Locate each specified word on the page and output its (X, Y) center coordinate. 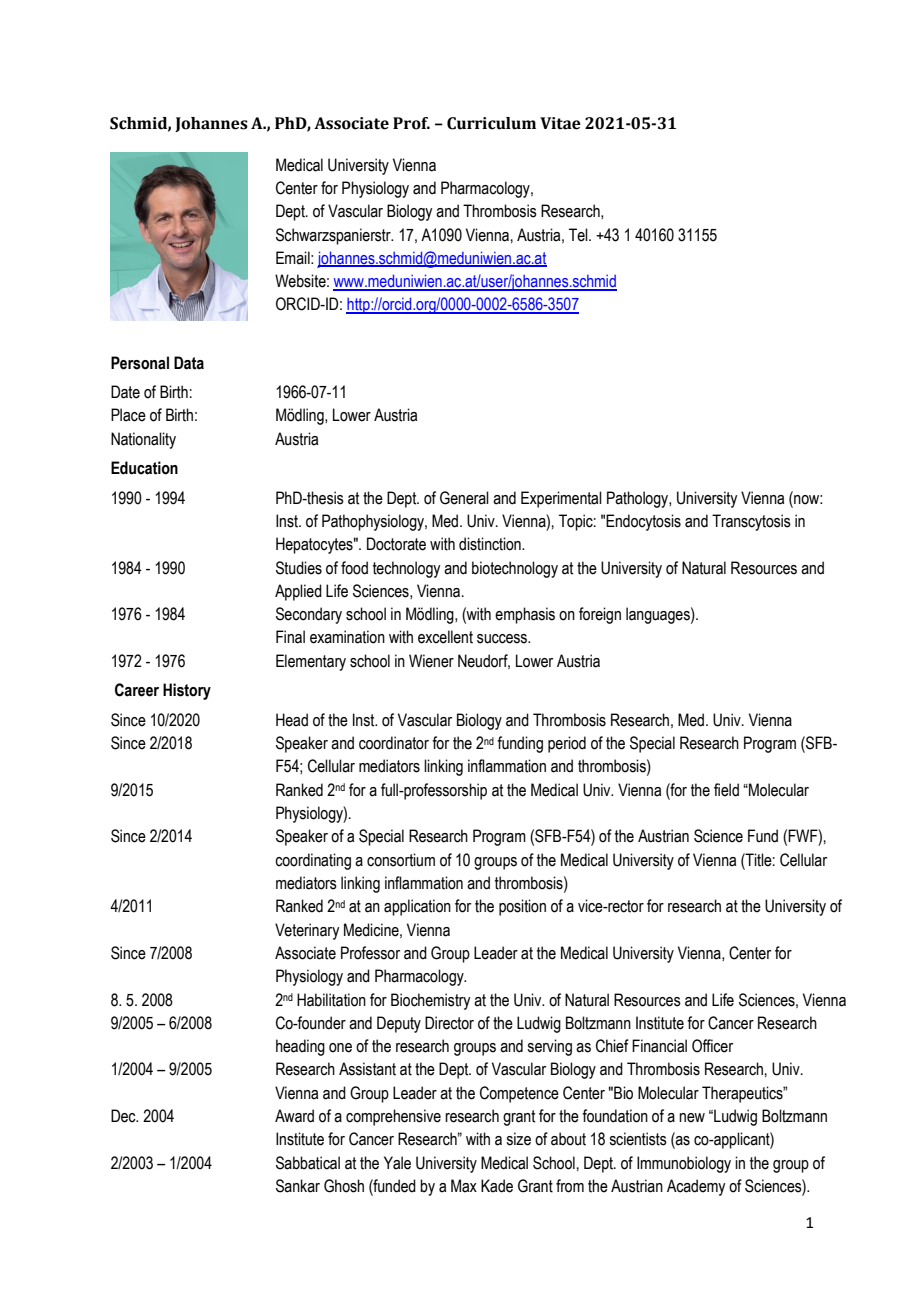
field (726, 790)
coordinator (394, 743)
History (187, 691)
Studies (299, 568)
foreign (600, 615)
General (464, 498)
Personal (140, 363)
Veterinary (307, 931)
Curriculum (491, 123)
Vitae (560, 123)
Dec (124, 1116)
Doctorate (396, 544)
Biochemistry (430, 1001)
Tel (579, 235)
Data (189, 363)
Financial (659, 1046)
